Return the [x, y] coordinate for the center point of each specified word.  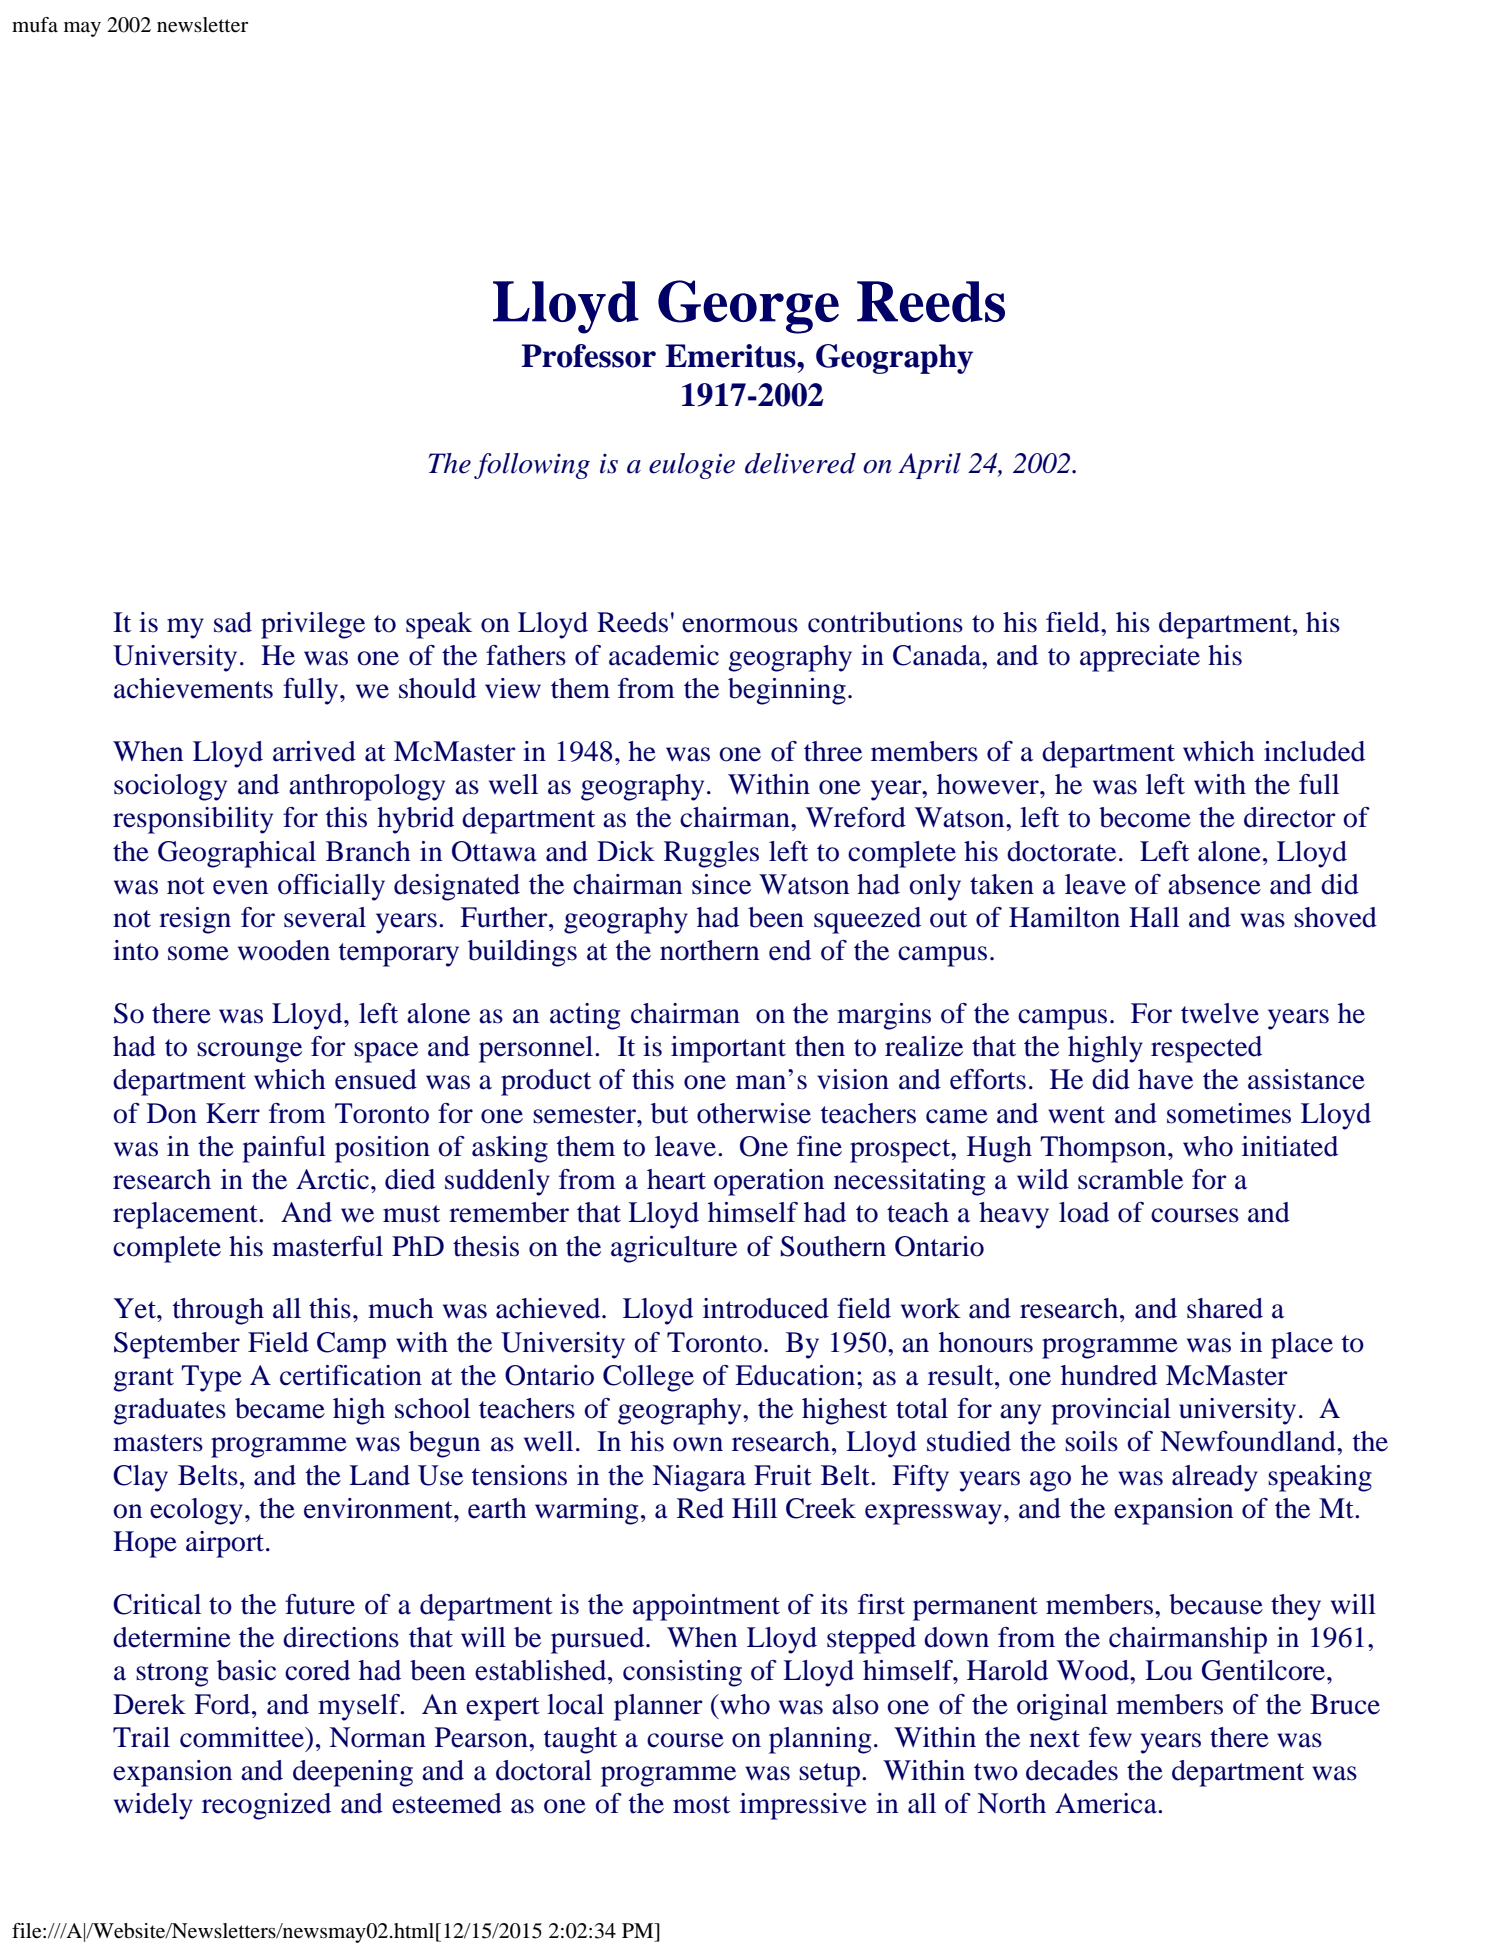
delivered [800, 463]
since [721, 884]
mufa [35, 25]
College [648, 1378]
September [177, 1345]
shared [1225, 1308]
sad [233, 622]
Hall [1154, 917]
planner [658, 1707]
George [748, 307]
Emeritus [731, 356]
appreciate [1140, 658]
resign [195, 920]
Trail [141, 1737]
